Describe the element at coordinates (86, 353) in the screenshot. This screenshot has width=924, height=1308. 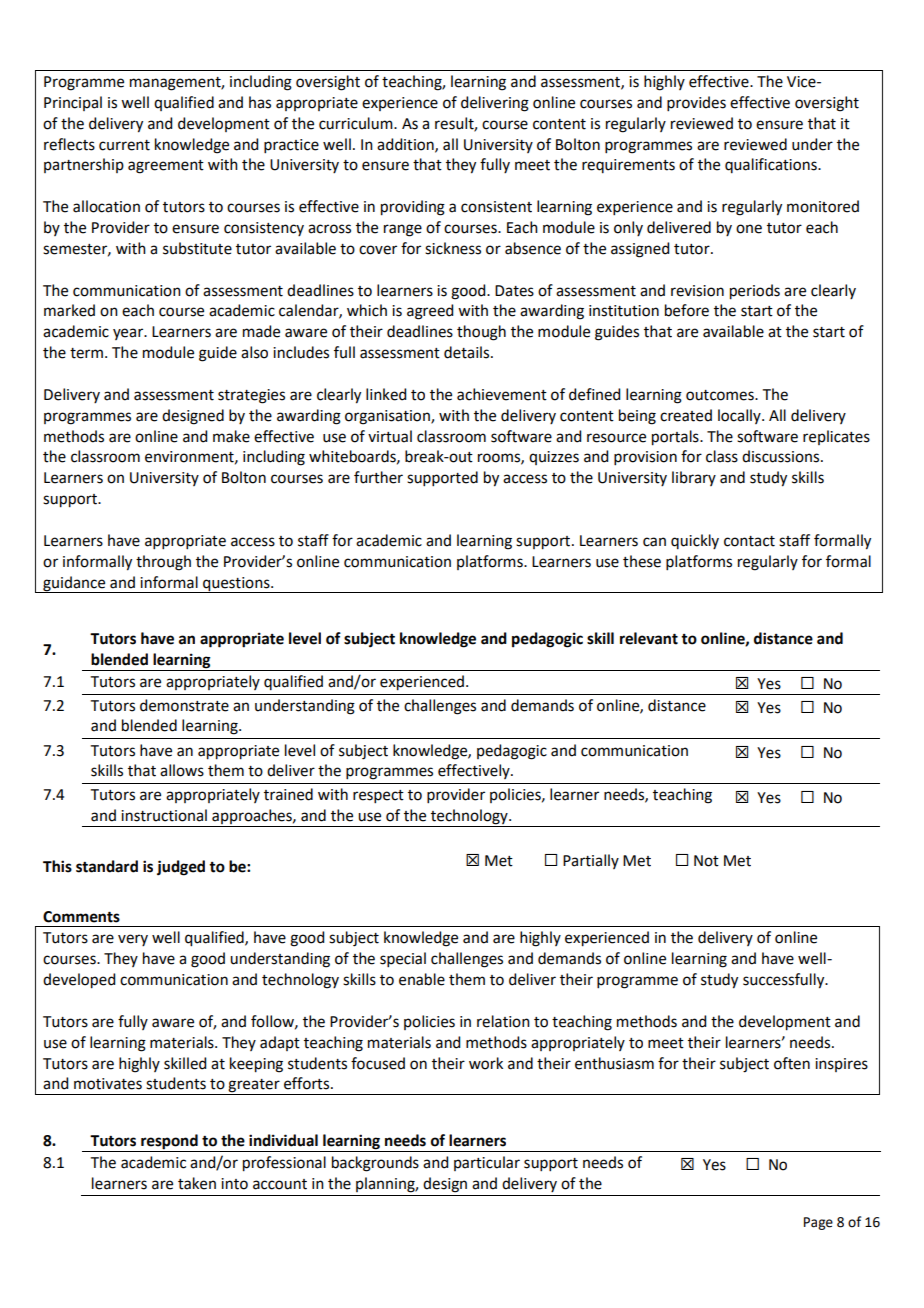
I see `term` at that location.
